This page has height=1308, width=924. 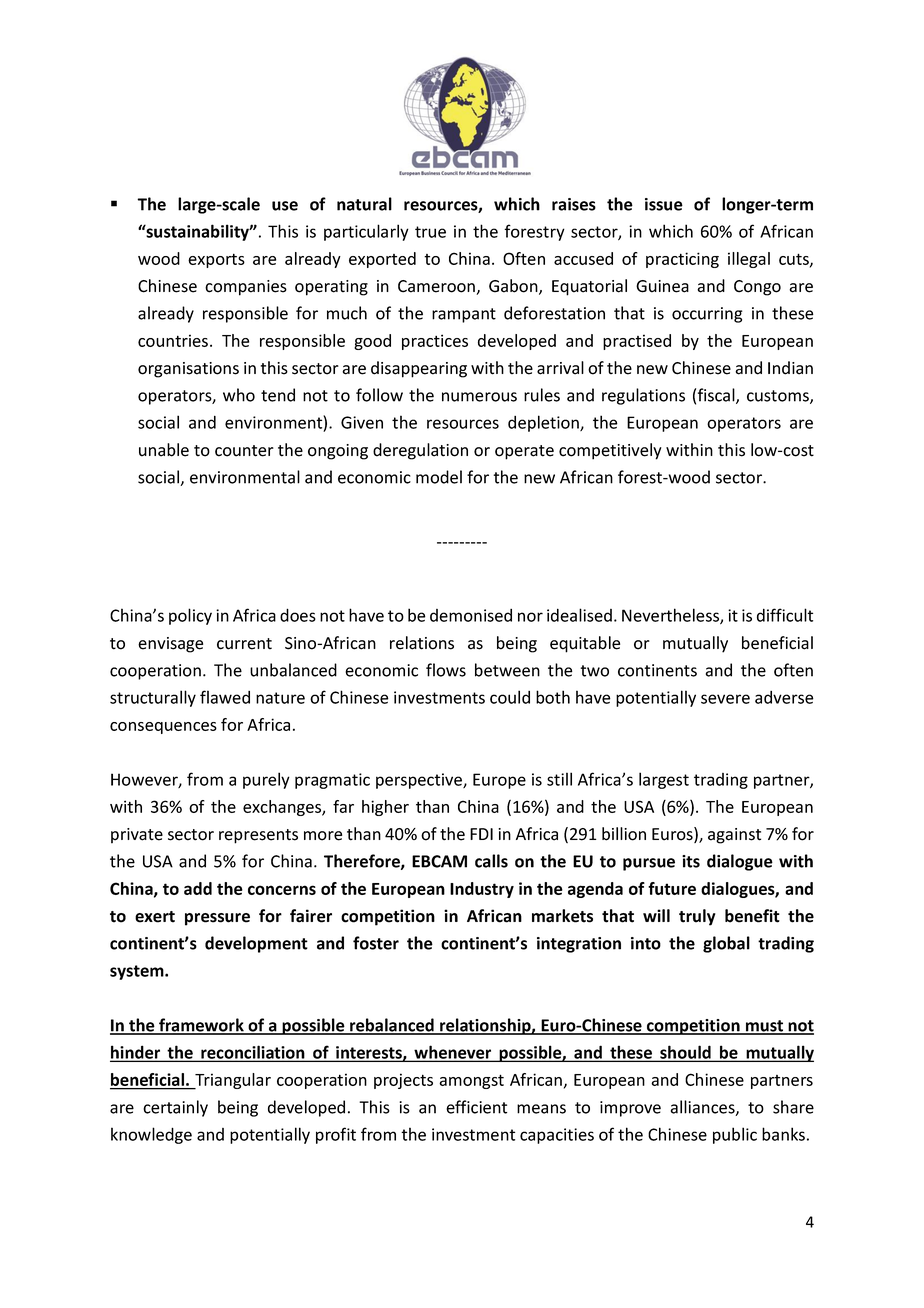 I want to click on FDI, so click(x=481, y=834).
